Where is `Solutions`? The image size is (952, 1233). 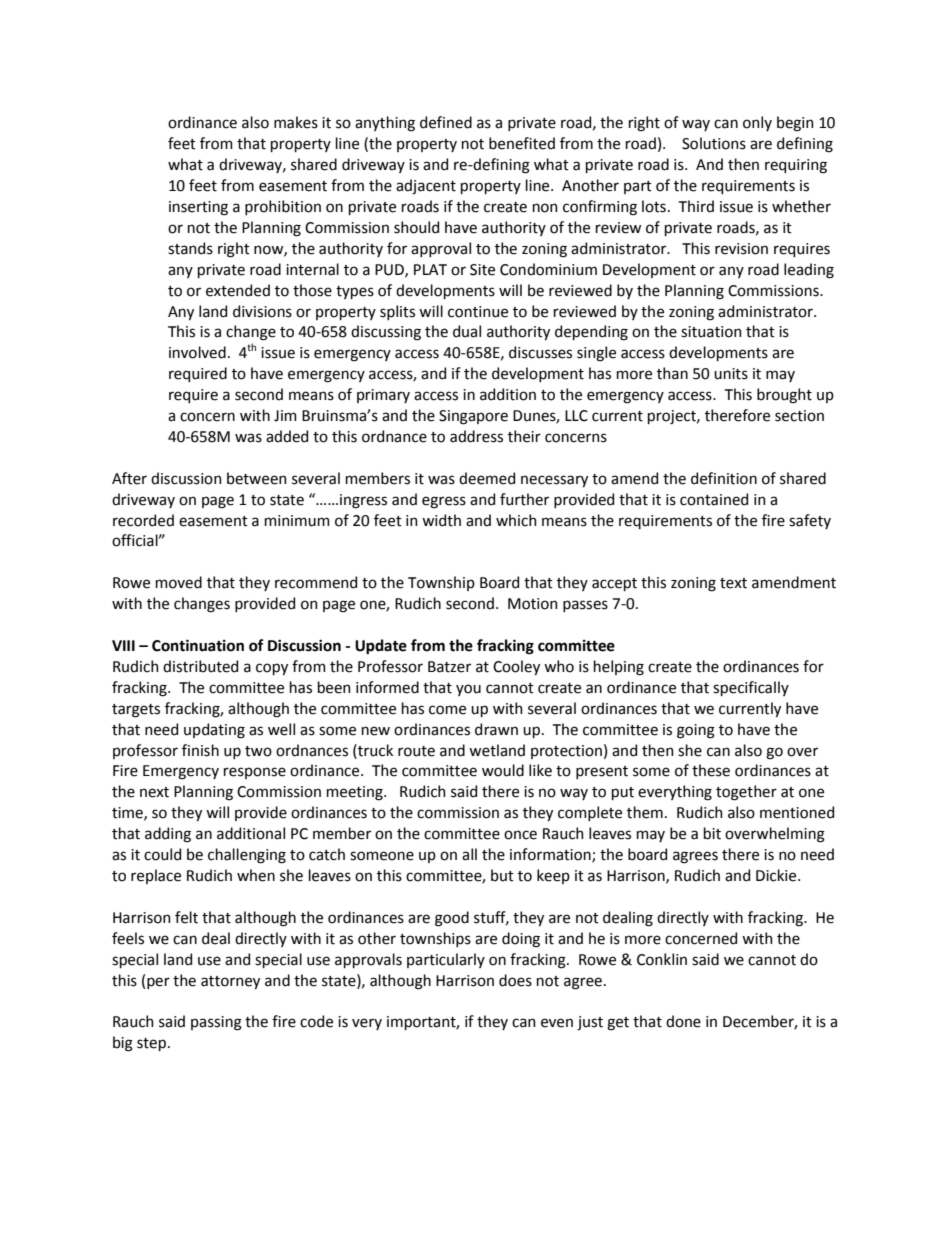
Solutions is located at coordinates (714, 143).
